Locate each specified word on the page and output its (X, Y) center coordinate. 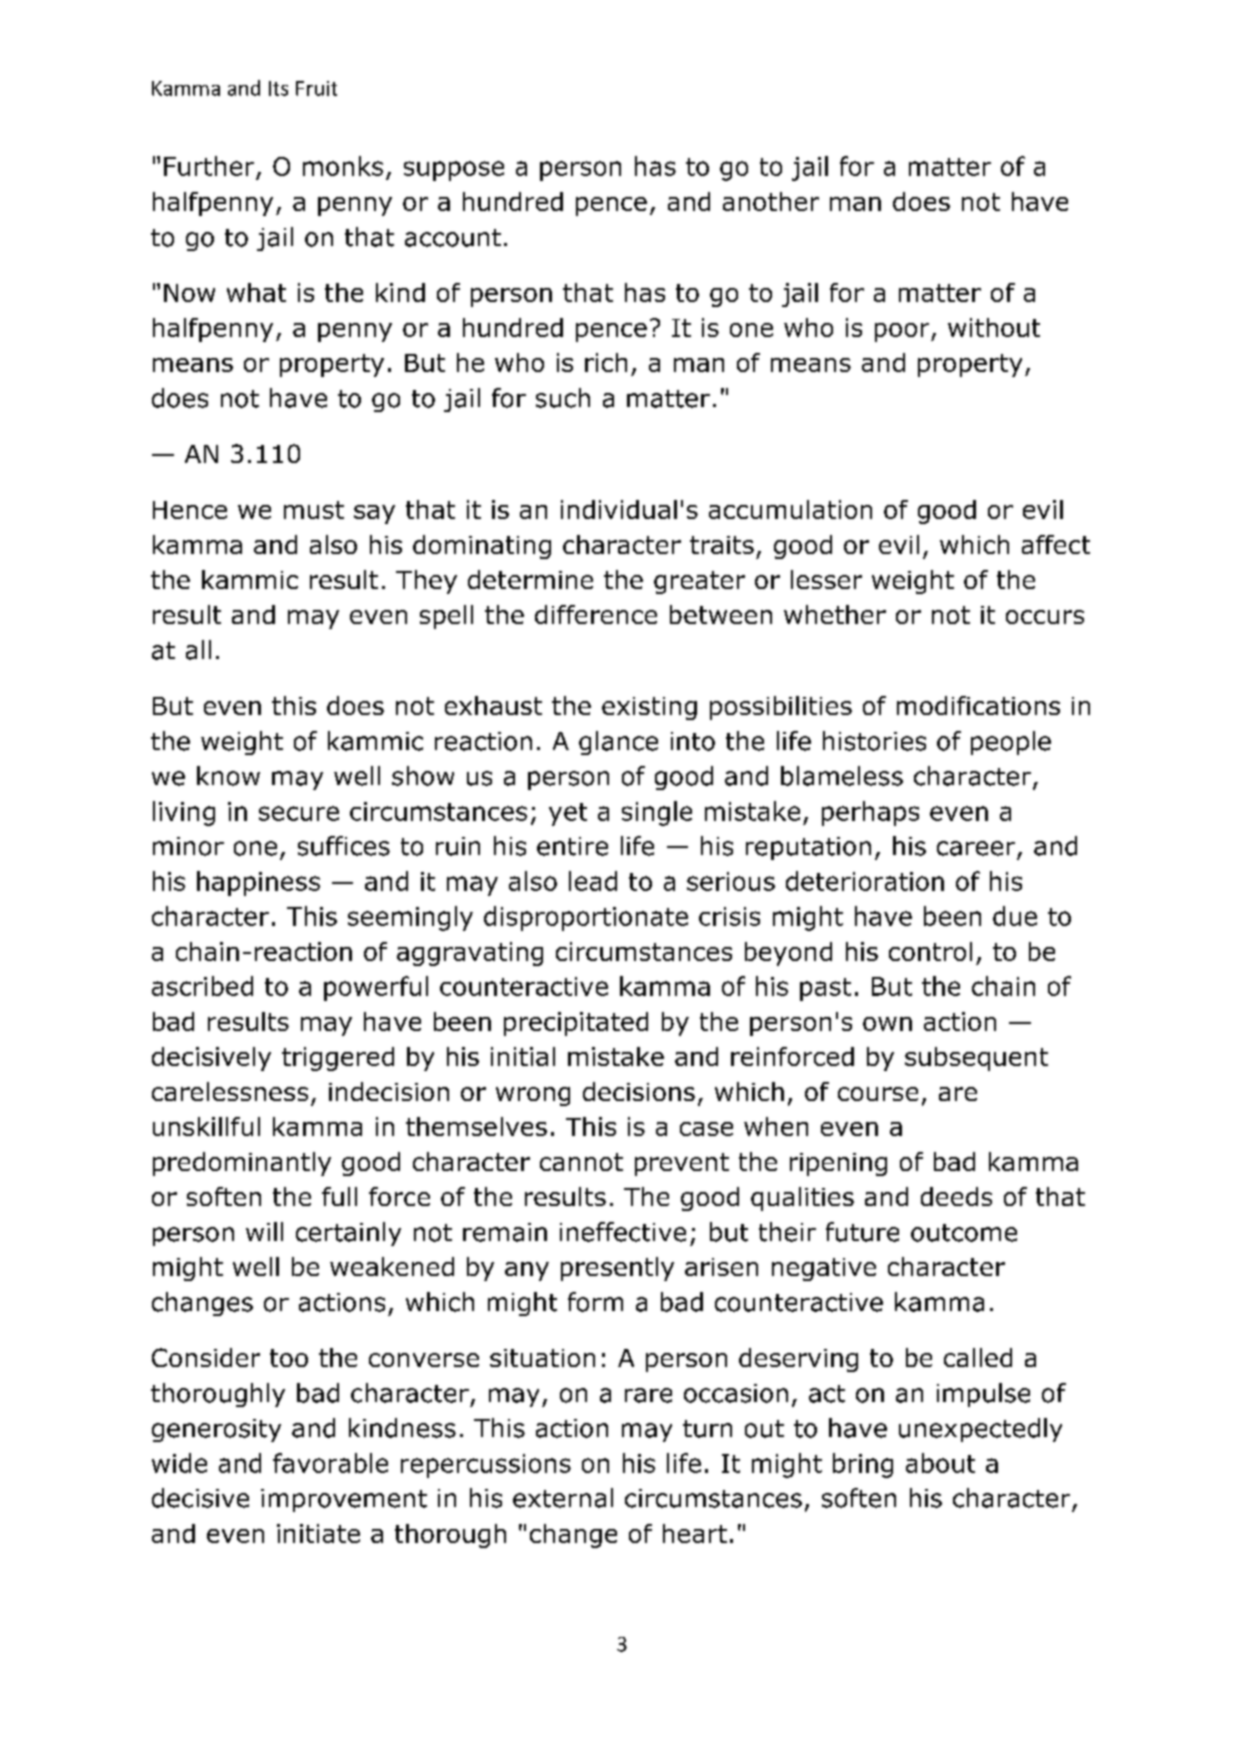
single (657, 813)
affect (1056, 544)
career (976, 848)
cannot (581, 1162)
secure (299, 813)
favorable (330, 1463)
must (314, 510)
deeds (956, 1196)
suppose (454, 171)
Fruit (316, 88)
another (771, 201)
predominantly (242, 1164)
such (563, 398)
